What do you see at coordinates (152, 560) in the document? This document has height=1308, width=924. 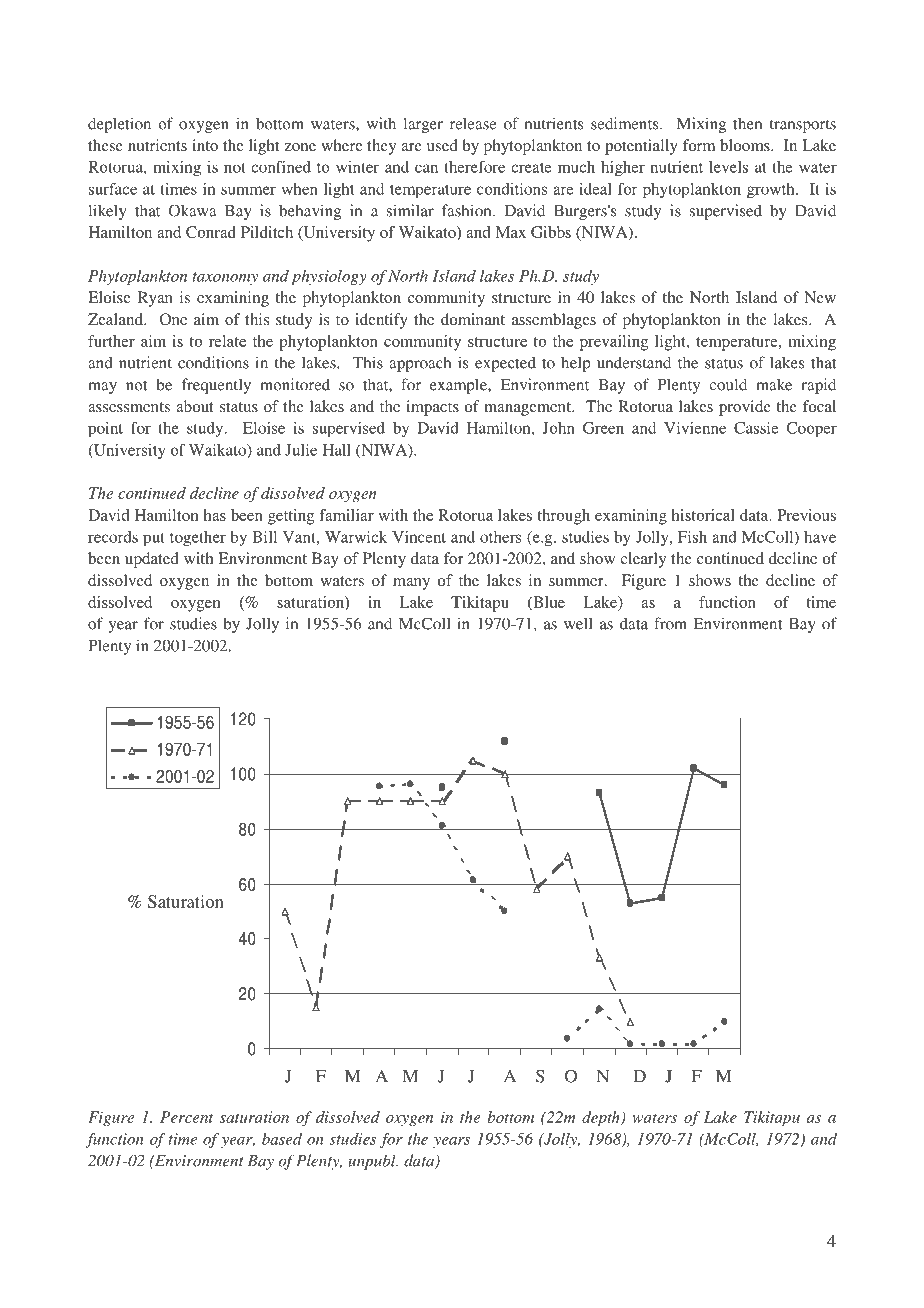 I see `updated` at bounding box center [152, 560].
